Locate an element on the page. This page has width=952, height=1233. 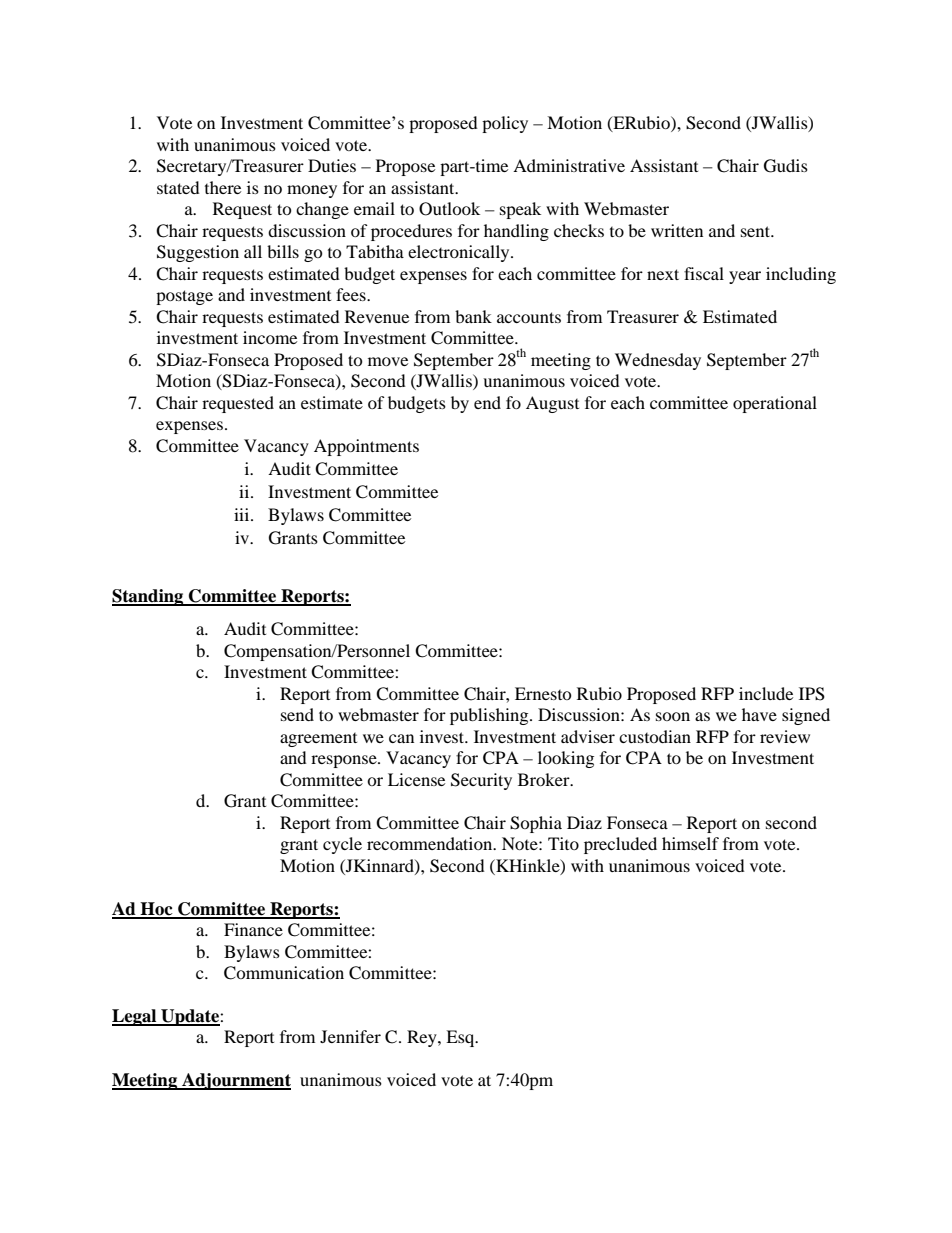
himself is located at coordinates (690, 843).
